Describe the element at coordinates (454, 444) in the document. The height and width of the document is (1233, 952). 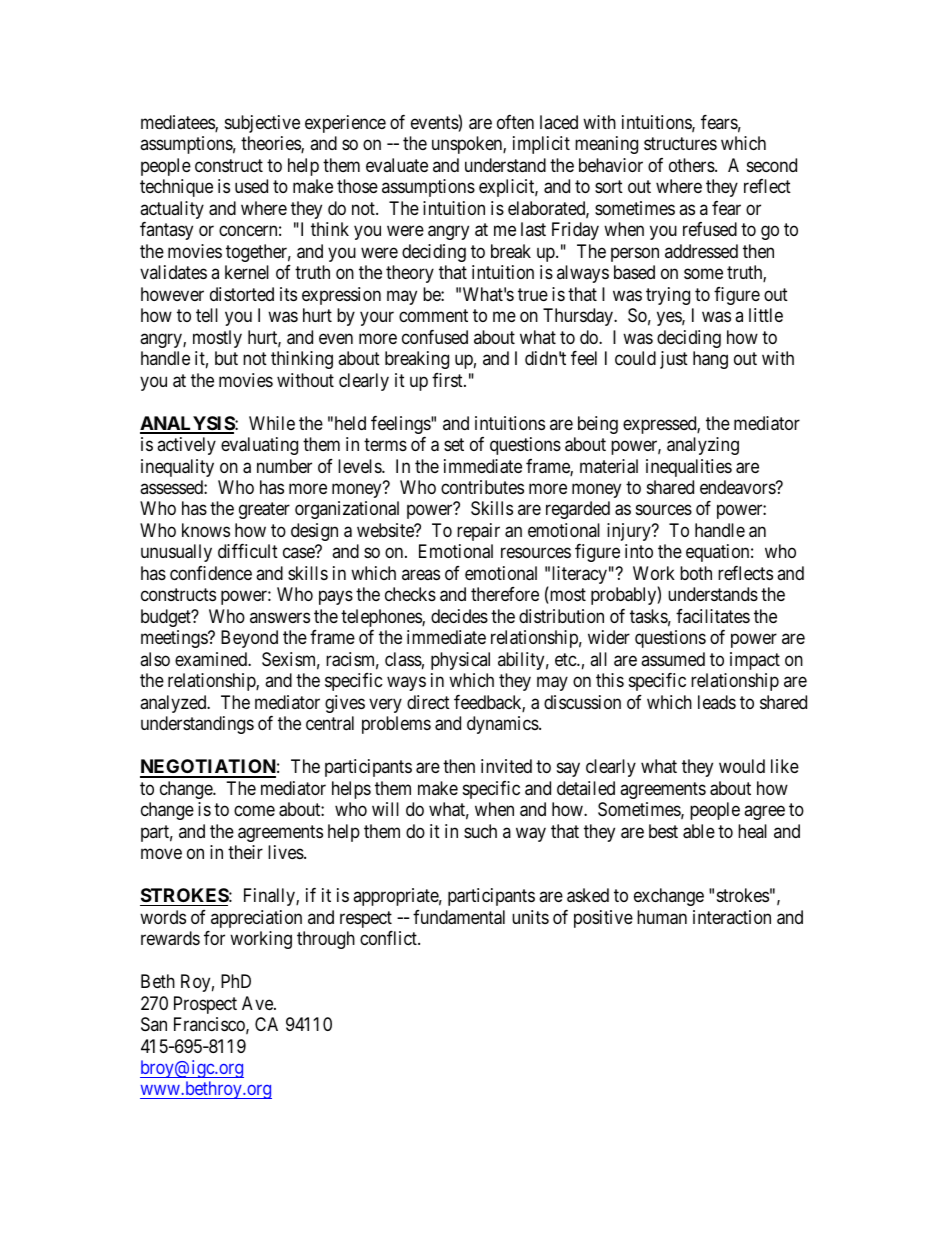
I see `set` at that location.
